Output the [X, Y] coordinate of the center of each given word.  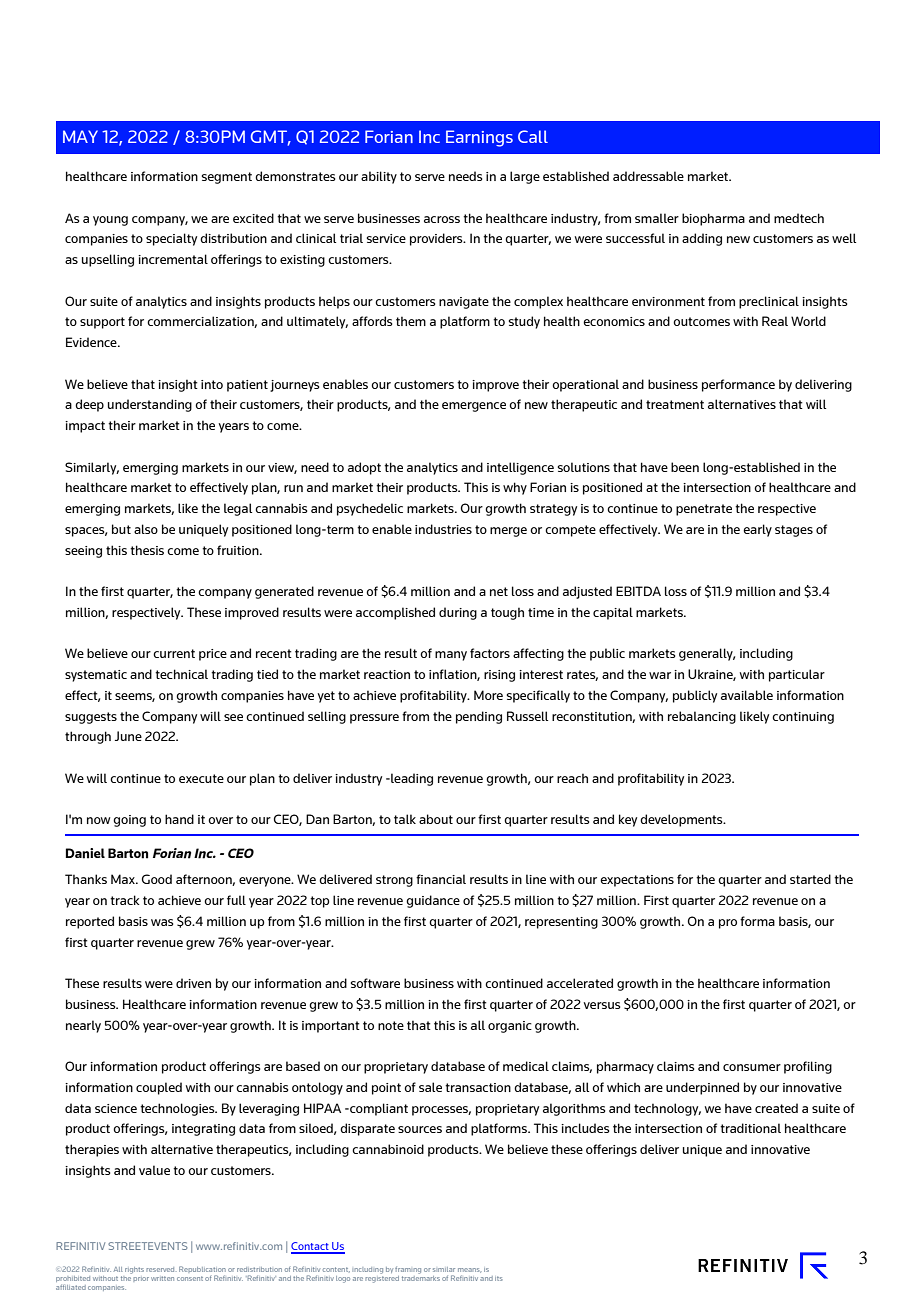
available [747, 695]
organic [510, 1027]
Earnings [479, 138]
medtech [799, 218]
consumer [752, 1067]
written [162, 1278]
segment [227, 178]
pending [479, 717]
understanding [150, 405]
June [128, 736]
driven [193, 983]
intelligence [520, 468]
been [685, 467]
